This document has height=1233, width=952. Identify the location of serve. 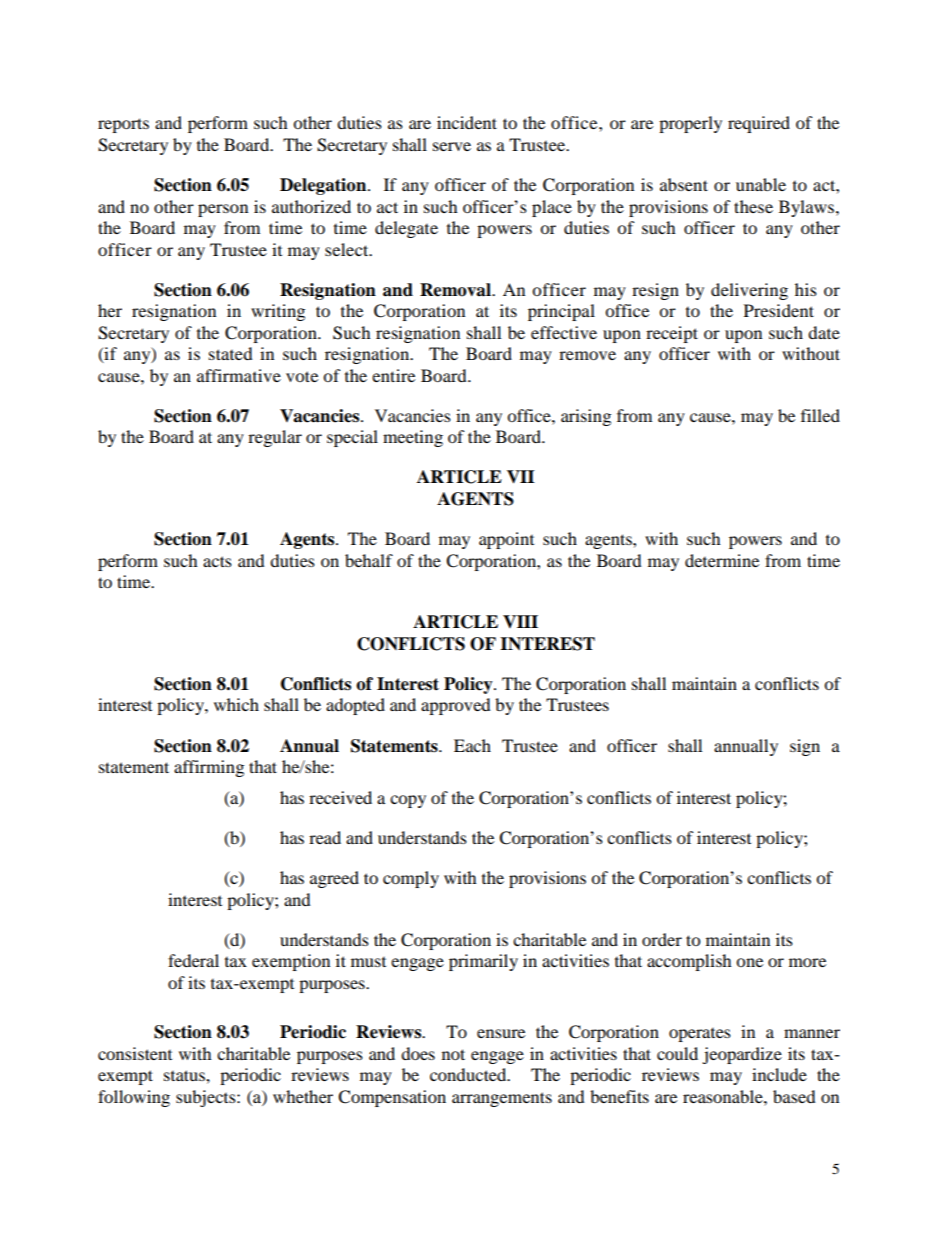
(452, 146).
